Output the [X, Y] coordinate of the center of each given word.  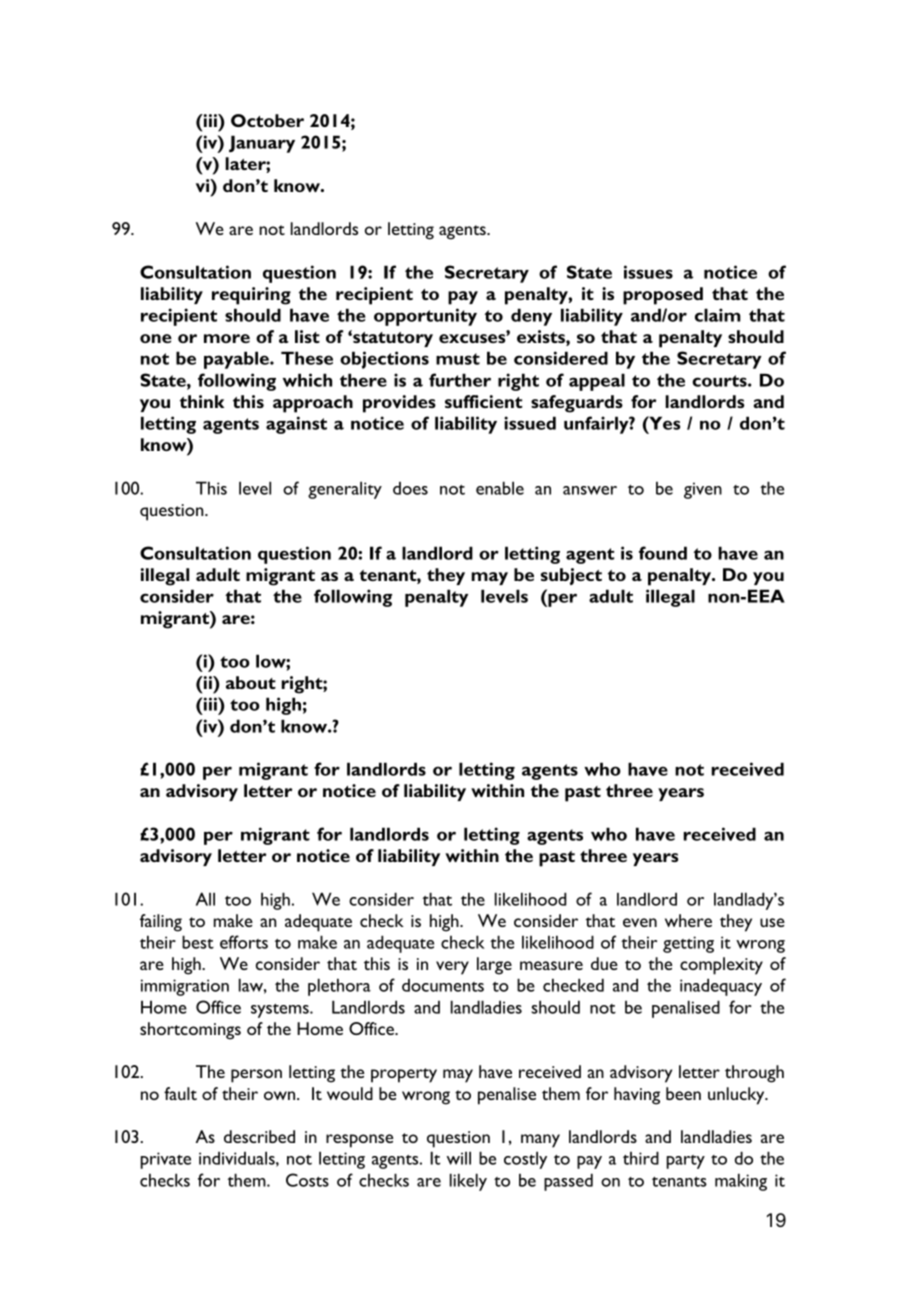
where [688, 920]
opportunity [425, 317]
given [703, 490]
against [296, 425]
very [452, 968]
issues [648, 272]
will [459, 1158]
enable [500, 488]
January [262, 144]
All [205, 899]
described [259, 1136]
